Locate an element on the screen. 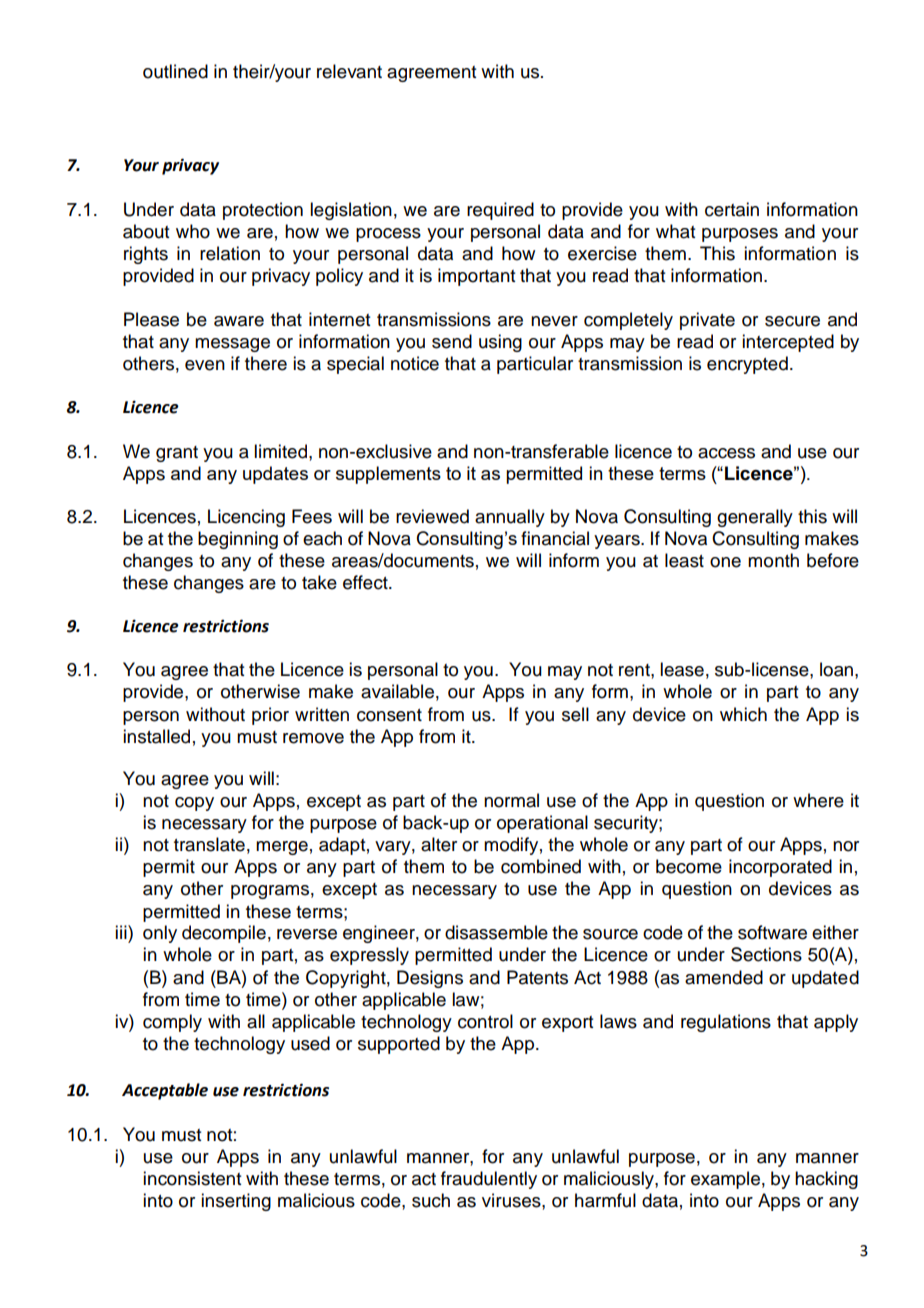 This screenshot has height=1308, width=924. encrypted is located at coordinates (747, 365).
